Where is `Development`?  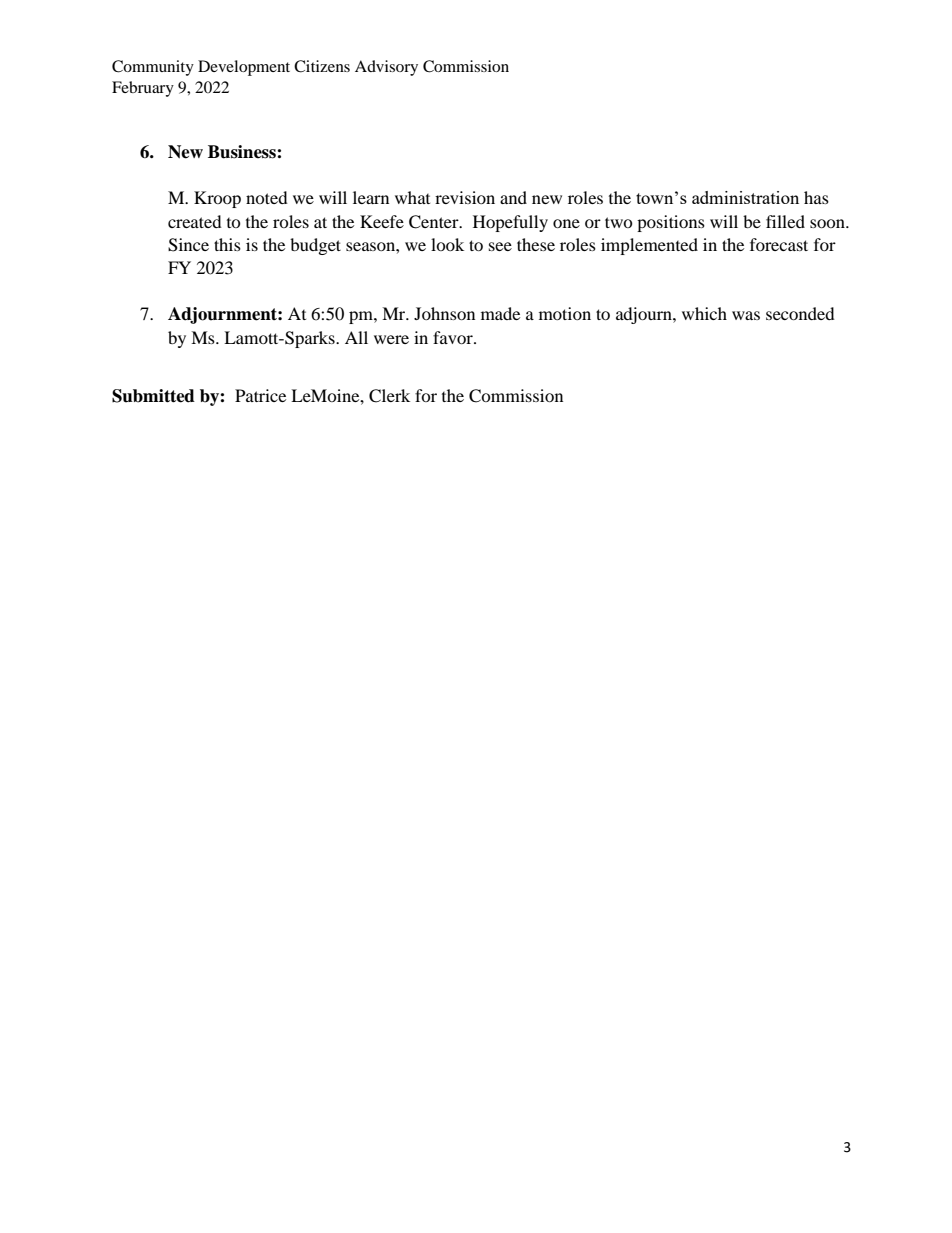 Development is located at coordinates (244, 68).
